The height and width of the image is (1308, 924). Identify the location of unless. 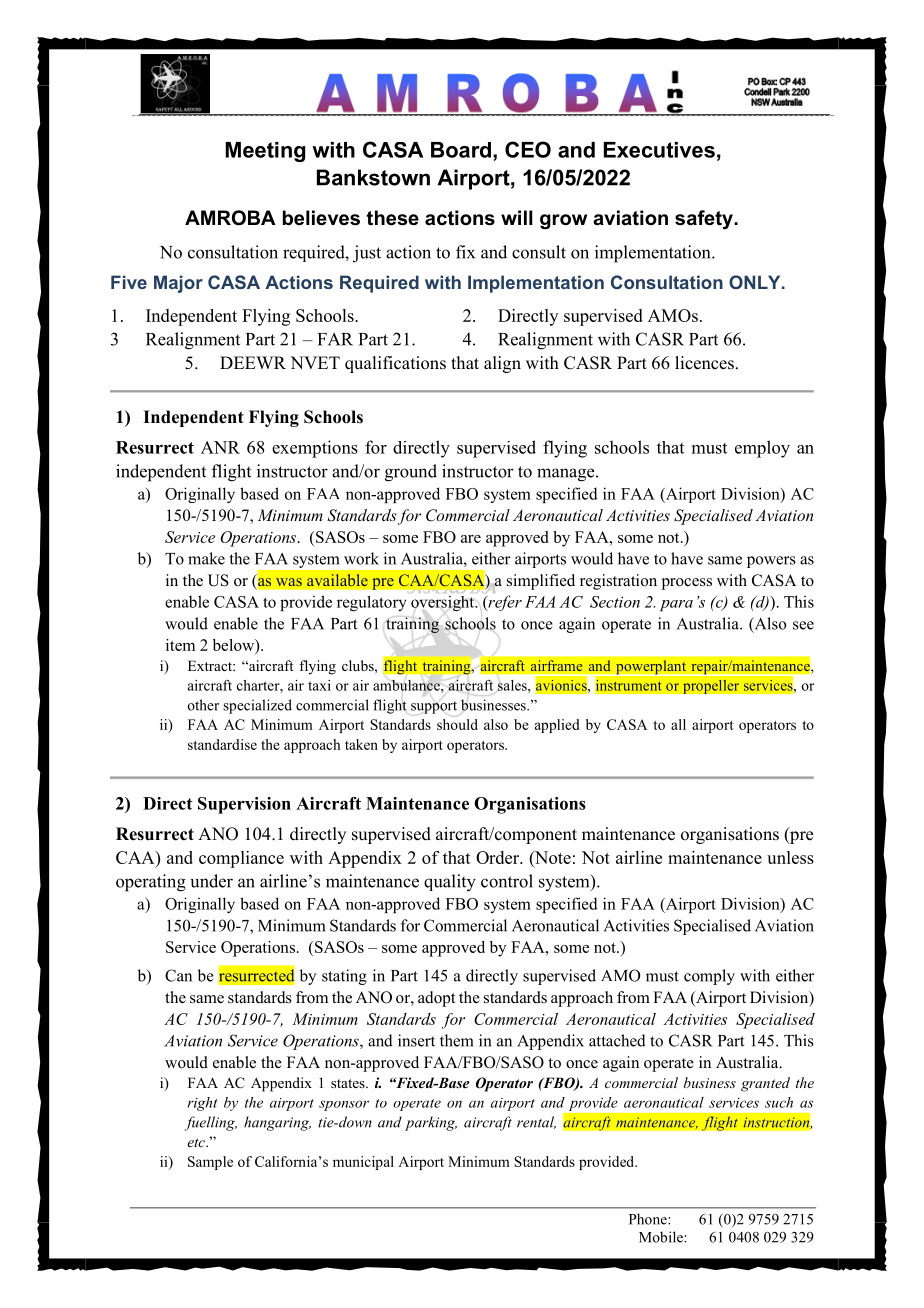
(790, 857).
